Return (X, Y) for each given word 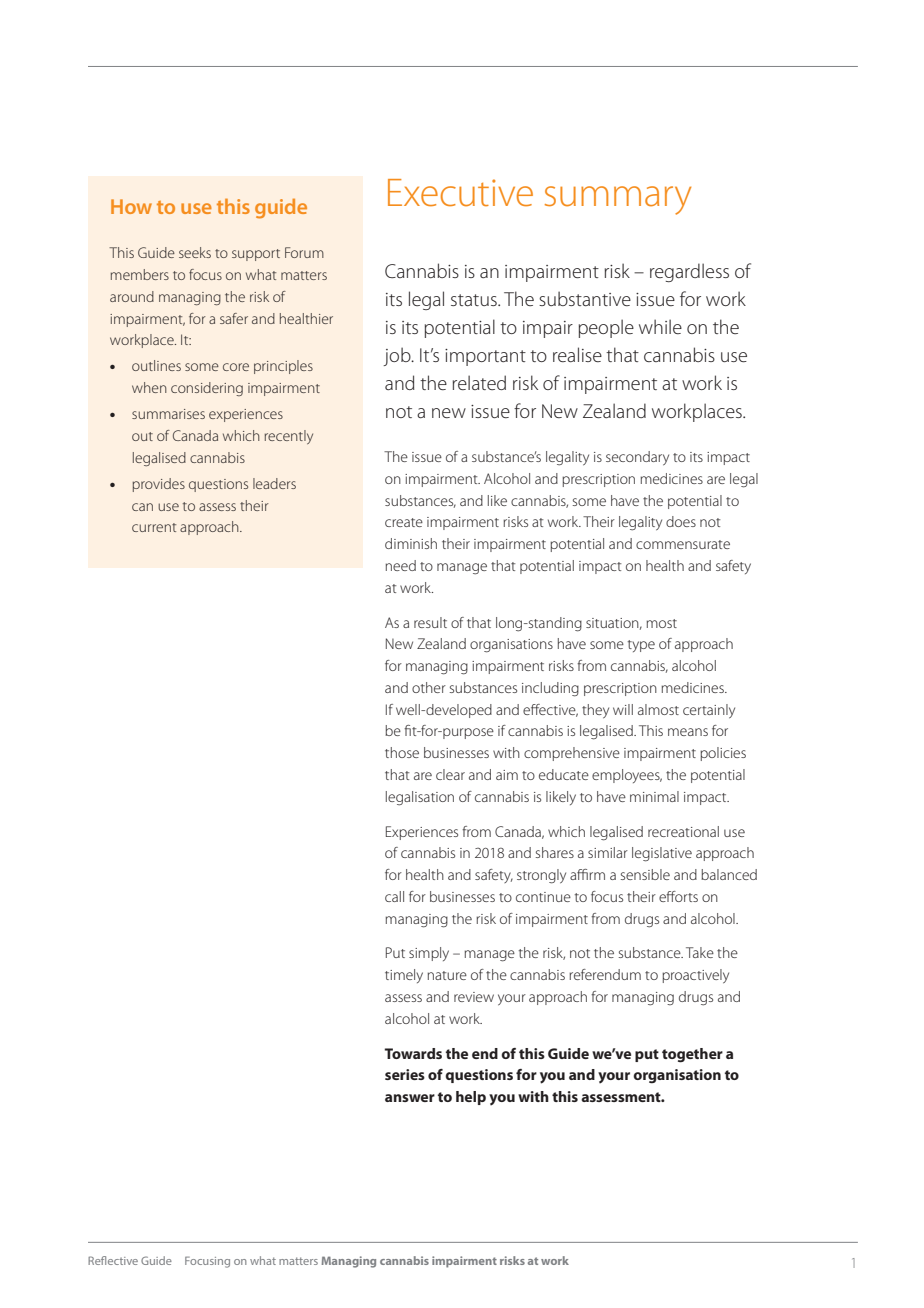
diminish (411, 543)
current (154, 527)
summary (618, 200)
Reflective (113, 1260)
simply (429, 954)
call (394, 896)
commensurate (683, 544)
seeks (195, 252)
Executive (460, 193)
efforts (678, 896)
